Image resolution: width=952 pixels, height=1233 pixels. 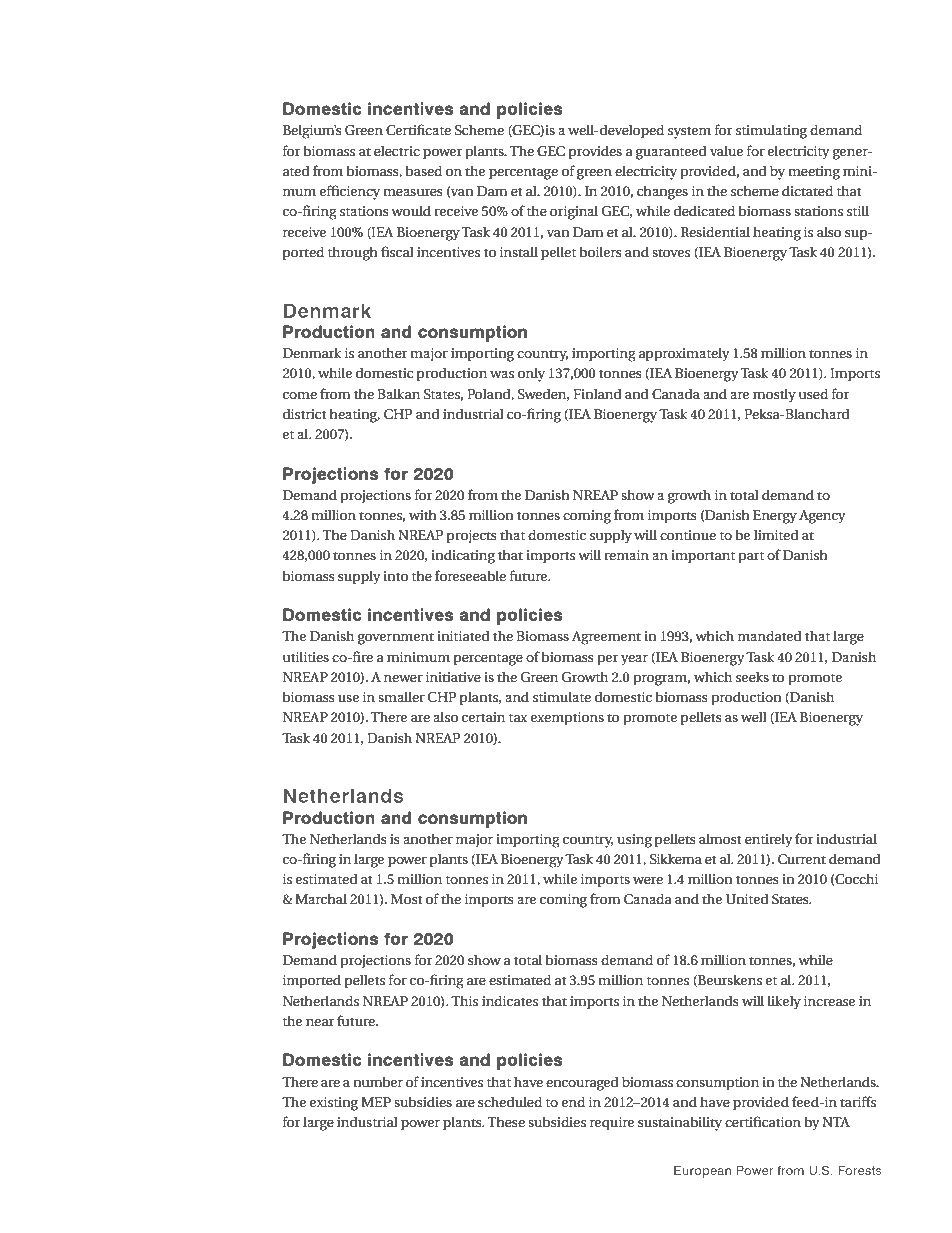 What do you see at coordinates (376, 1102) in the screenshot?
I see `MEP` at bounding box center [376, 1102].
